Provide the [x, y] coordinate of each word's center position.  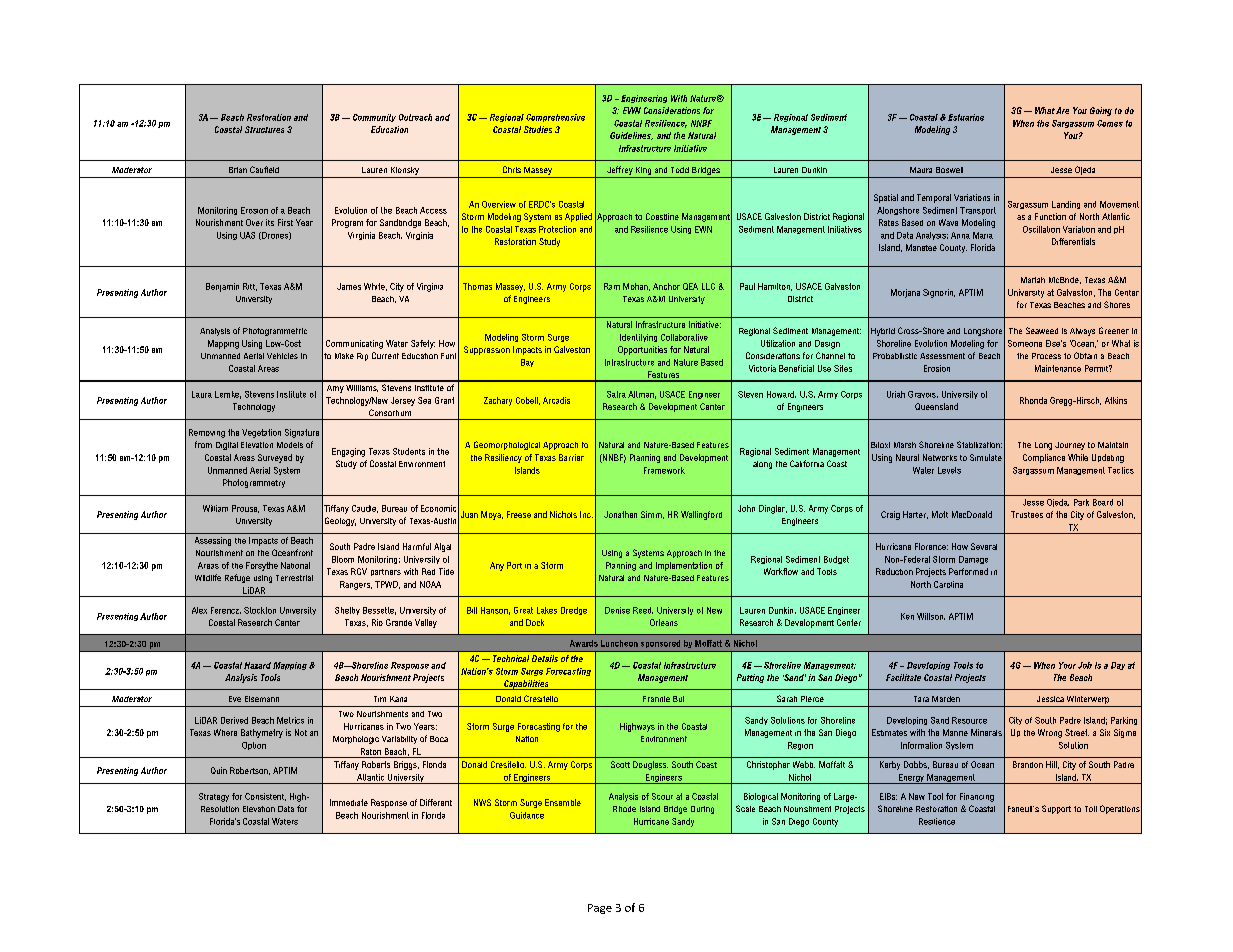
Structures [264, 129]
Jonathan [620, 514]
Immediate [349, 802]
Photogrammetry [254, 483]
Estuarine [966, 117]
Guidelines [631, 136]
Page [600, 909]
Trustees [1027, 514]
